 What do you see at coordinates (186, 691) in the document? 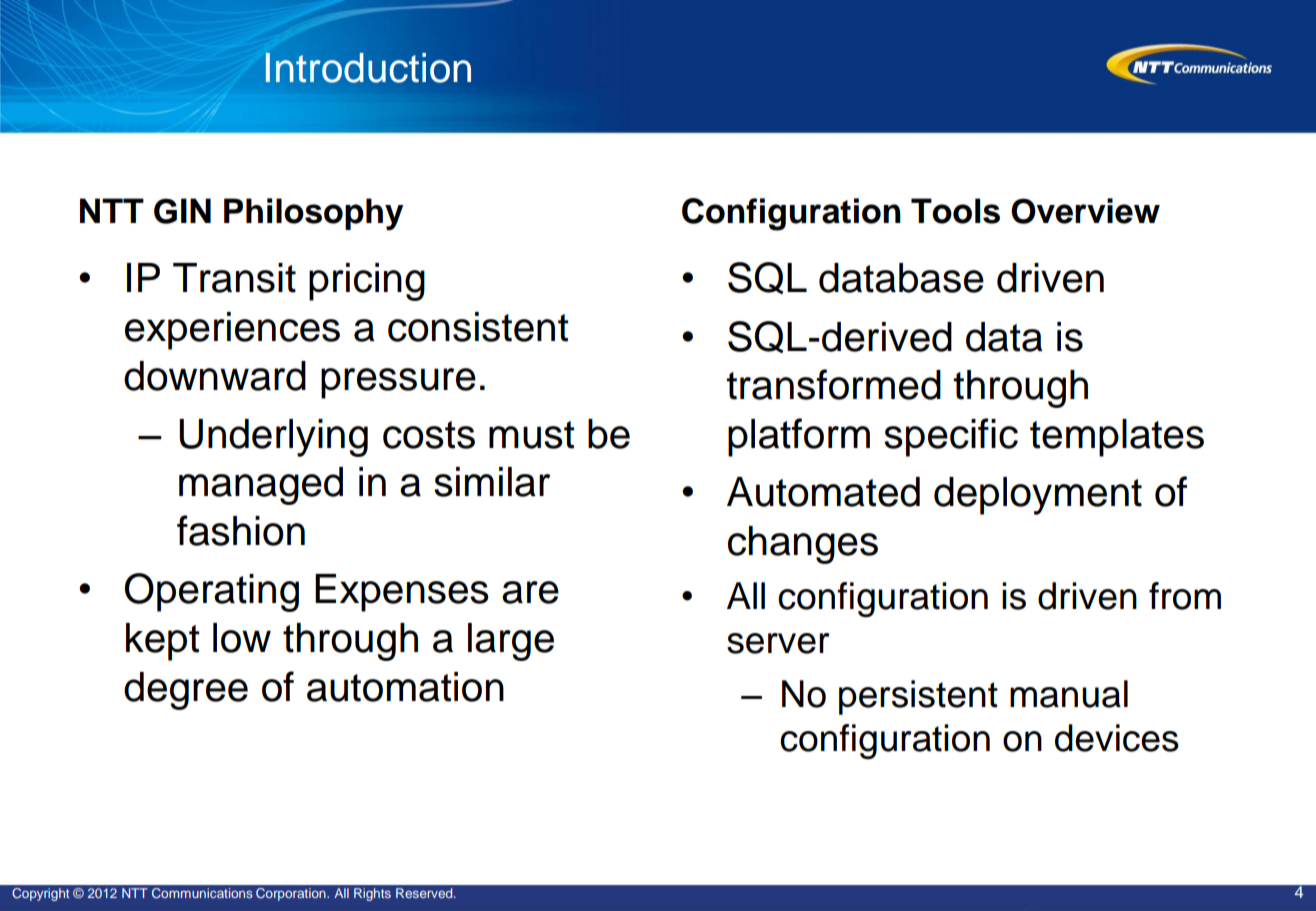
I see `degree` at bounding box center [186, 691].
